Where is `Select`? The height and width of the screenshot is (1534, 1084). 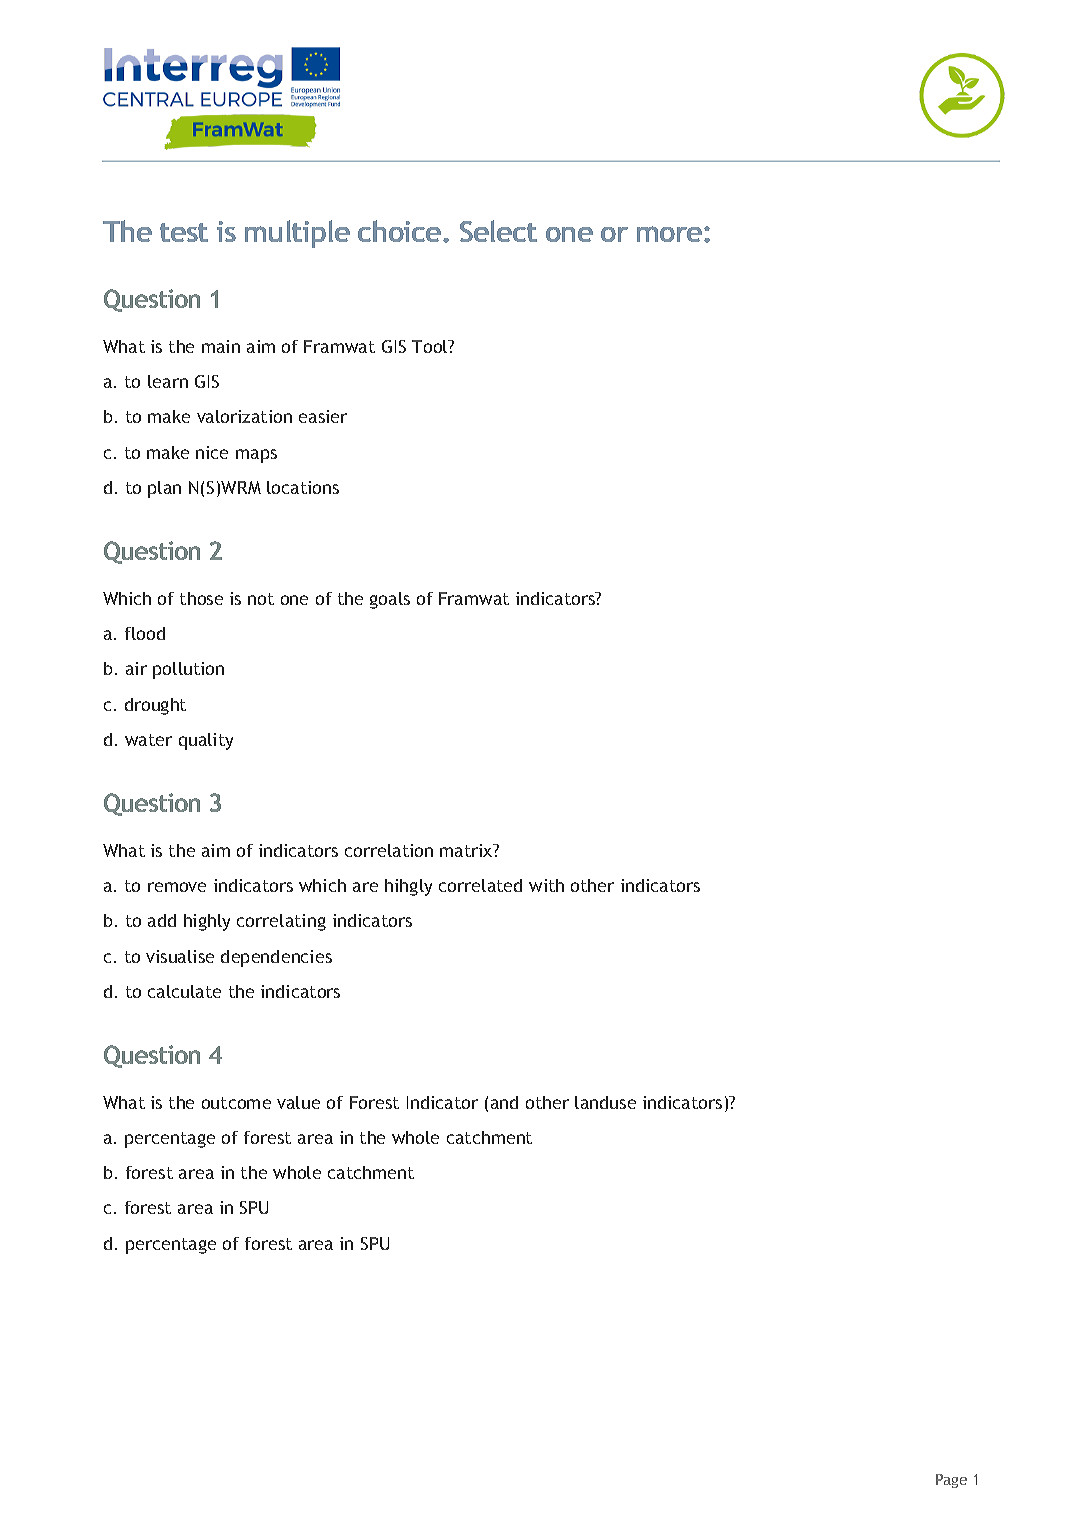 Select is located at coordinates (498, 231).
